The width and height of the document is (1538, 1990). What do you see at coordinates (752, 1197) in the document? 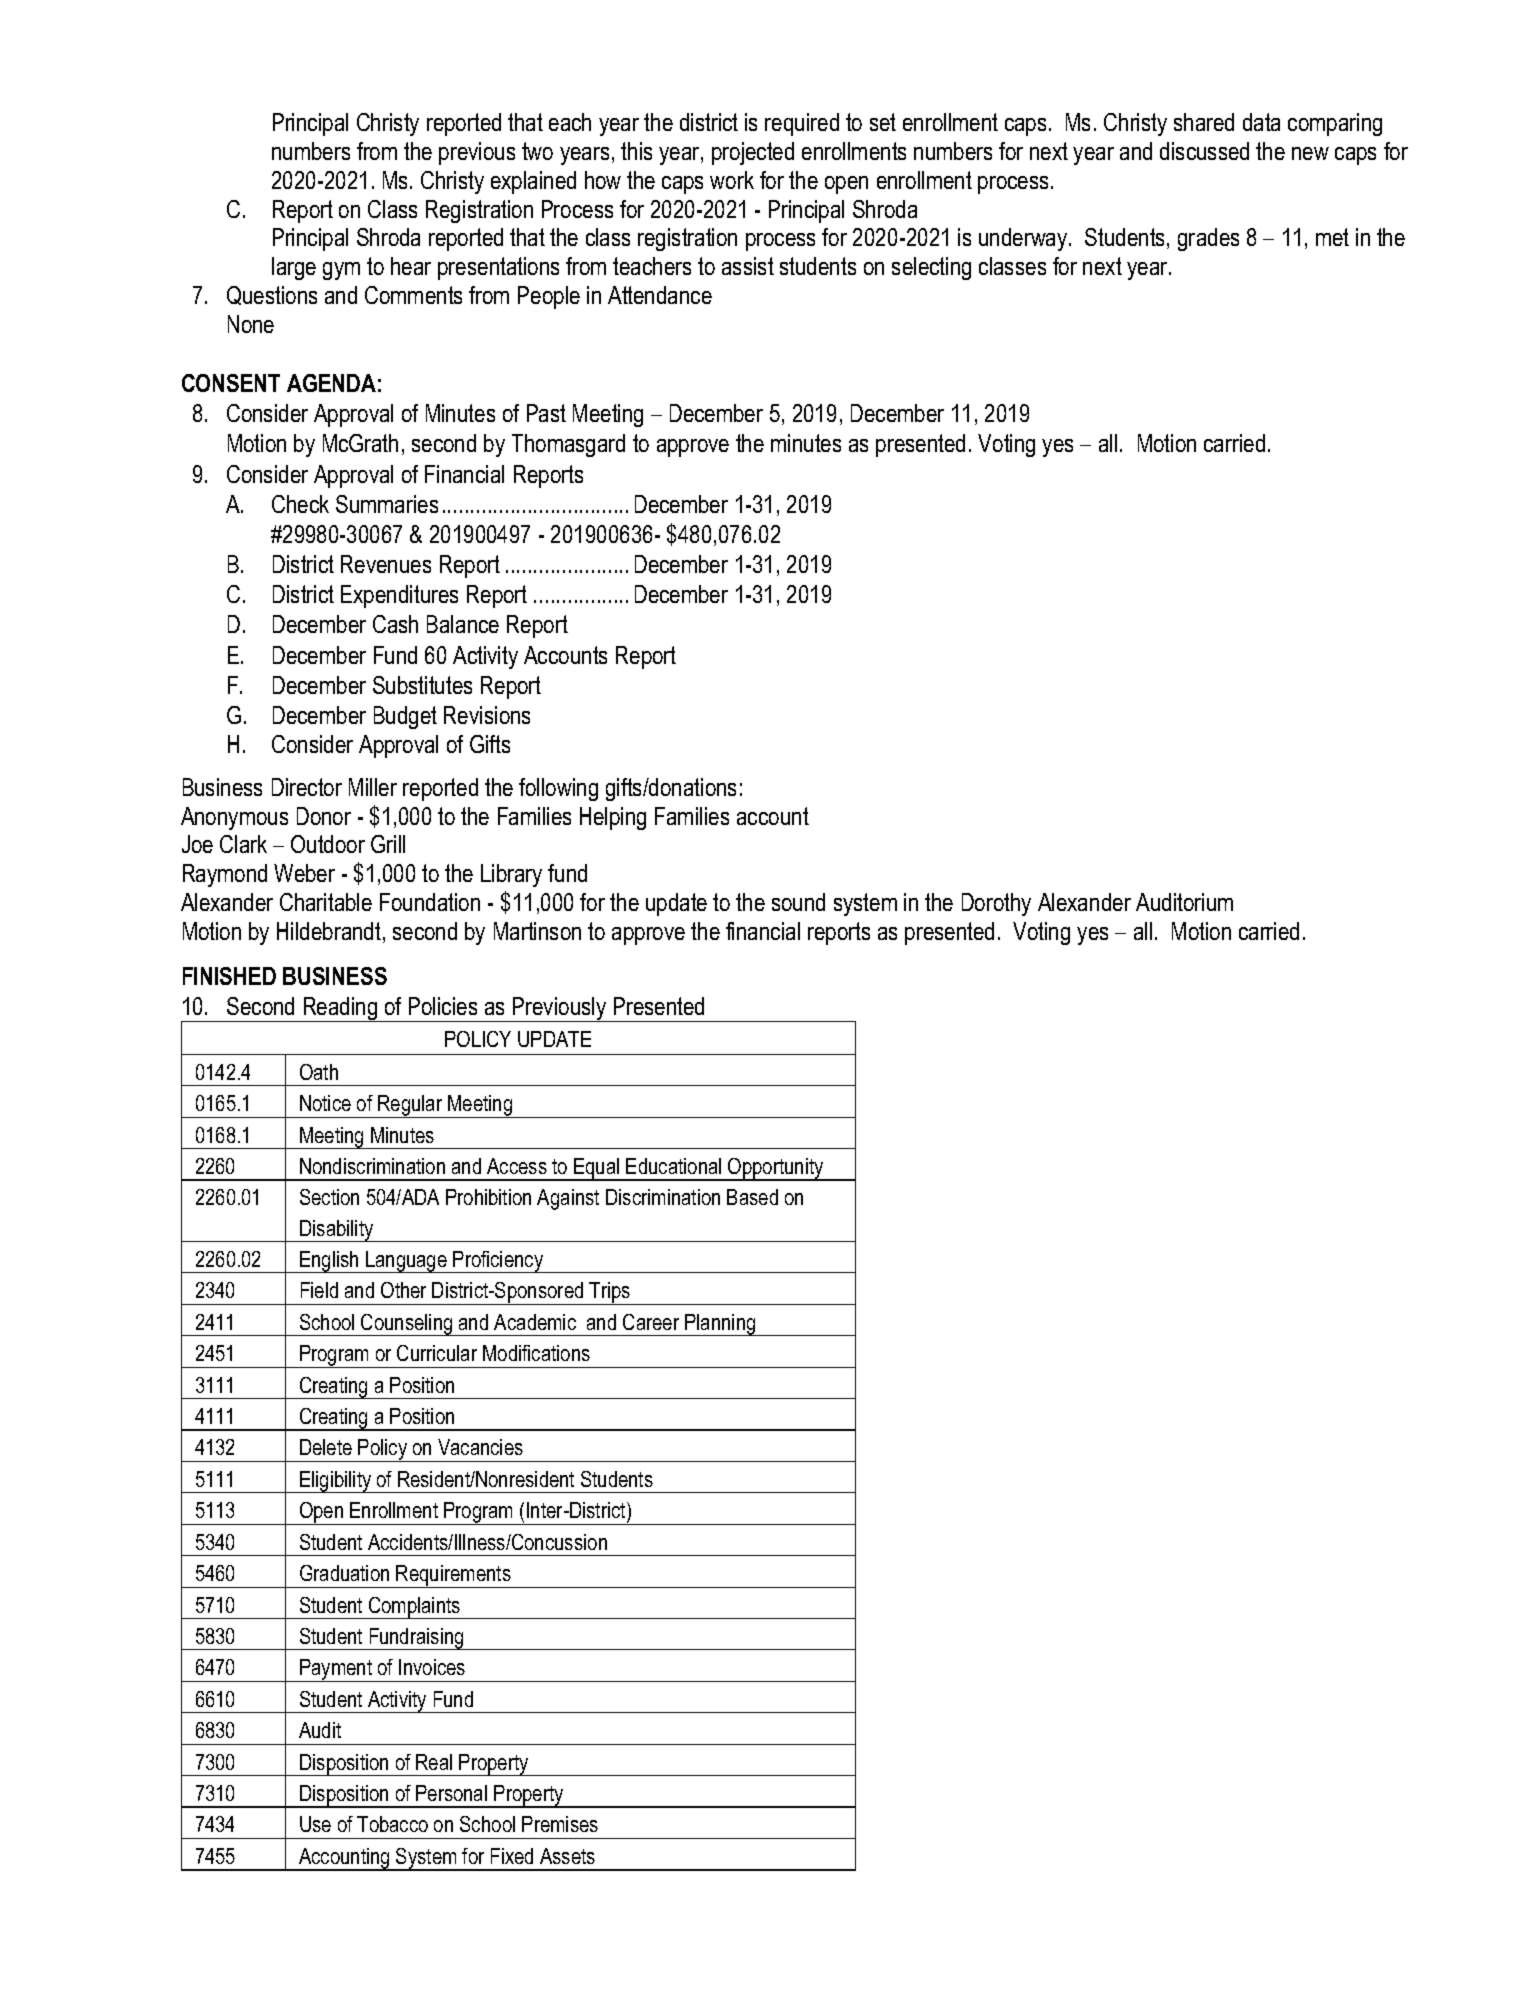
I see `Based` at bounding box center [752, 1197].
